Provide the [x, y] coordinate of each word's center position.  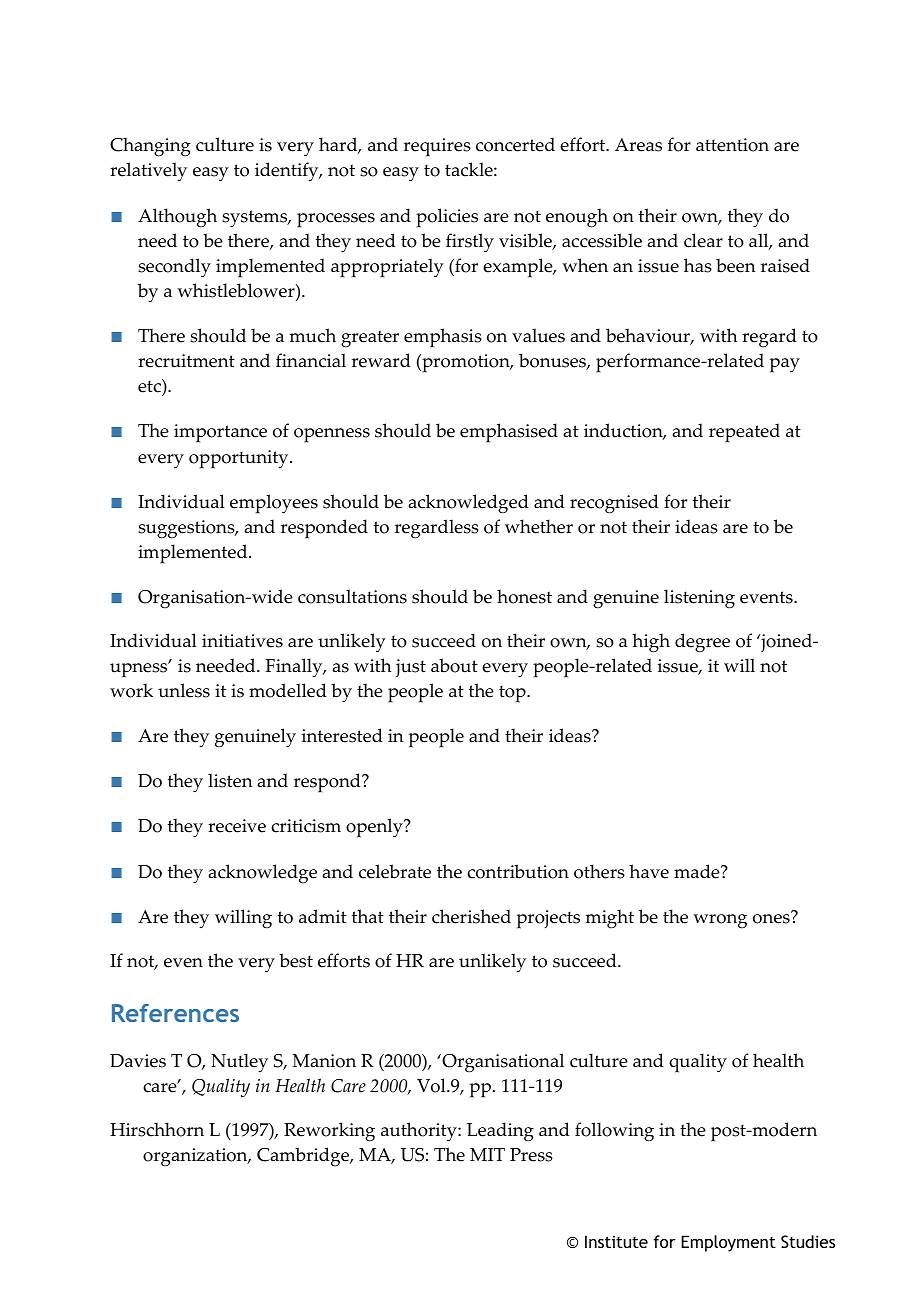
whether [539, 526]
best [296, 960]
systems [256, 219]
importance [220, 433]
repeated [744, 433]
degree [702, 643]
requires [437, 147]
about [454, 665]
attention [732, 145]
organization [196, 1157]
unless [184, 690]
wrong [720, 921]
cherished [471, 916]
